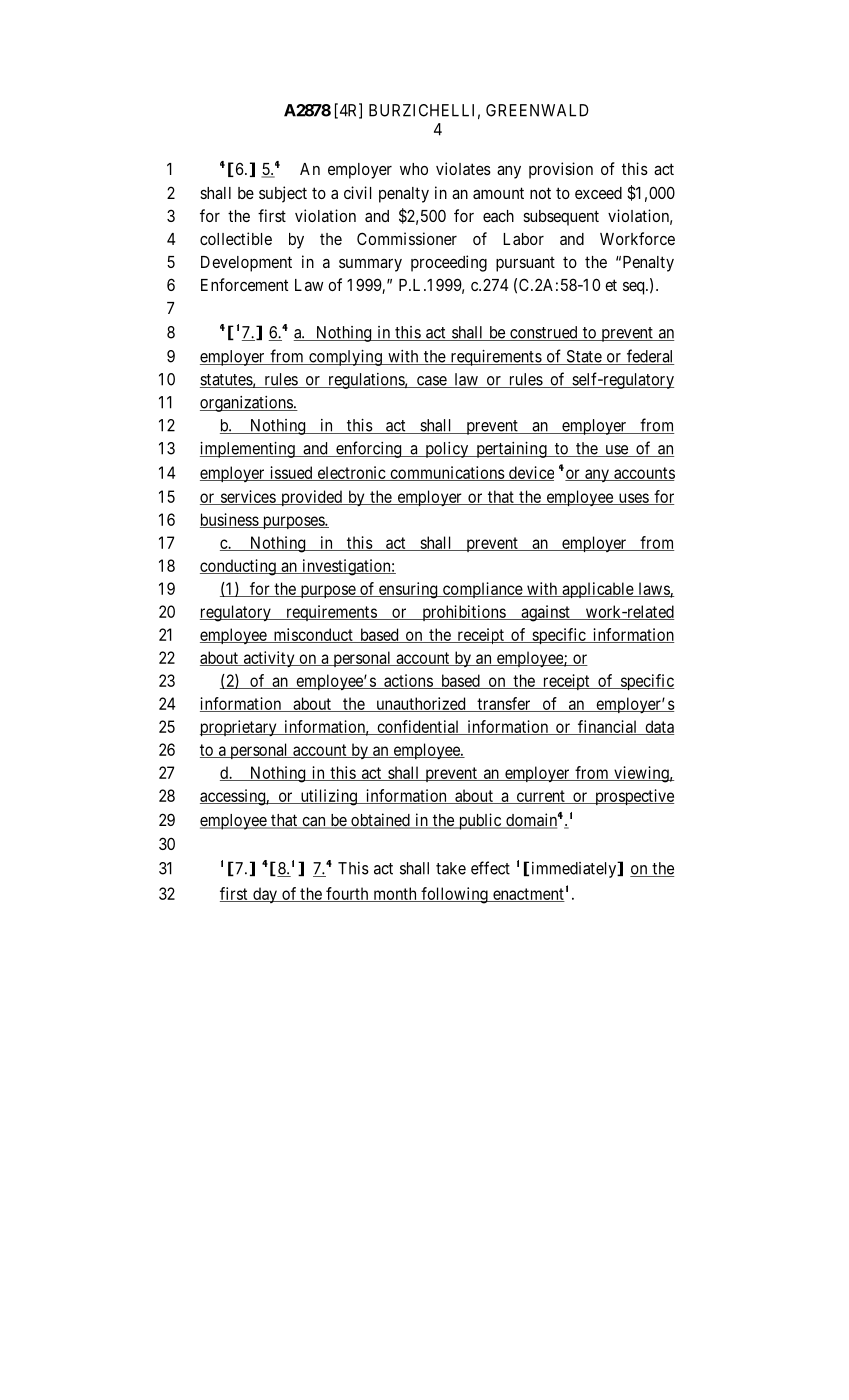 The image size is (849, 1400). What do you see at coordinates (633, 499) in the document?
I see `uses` at bounding box center [633, 499].
